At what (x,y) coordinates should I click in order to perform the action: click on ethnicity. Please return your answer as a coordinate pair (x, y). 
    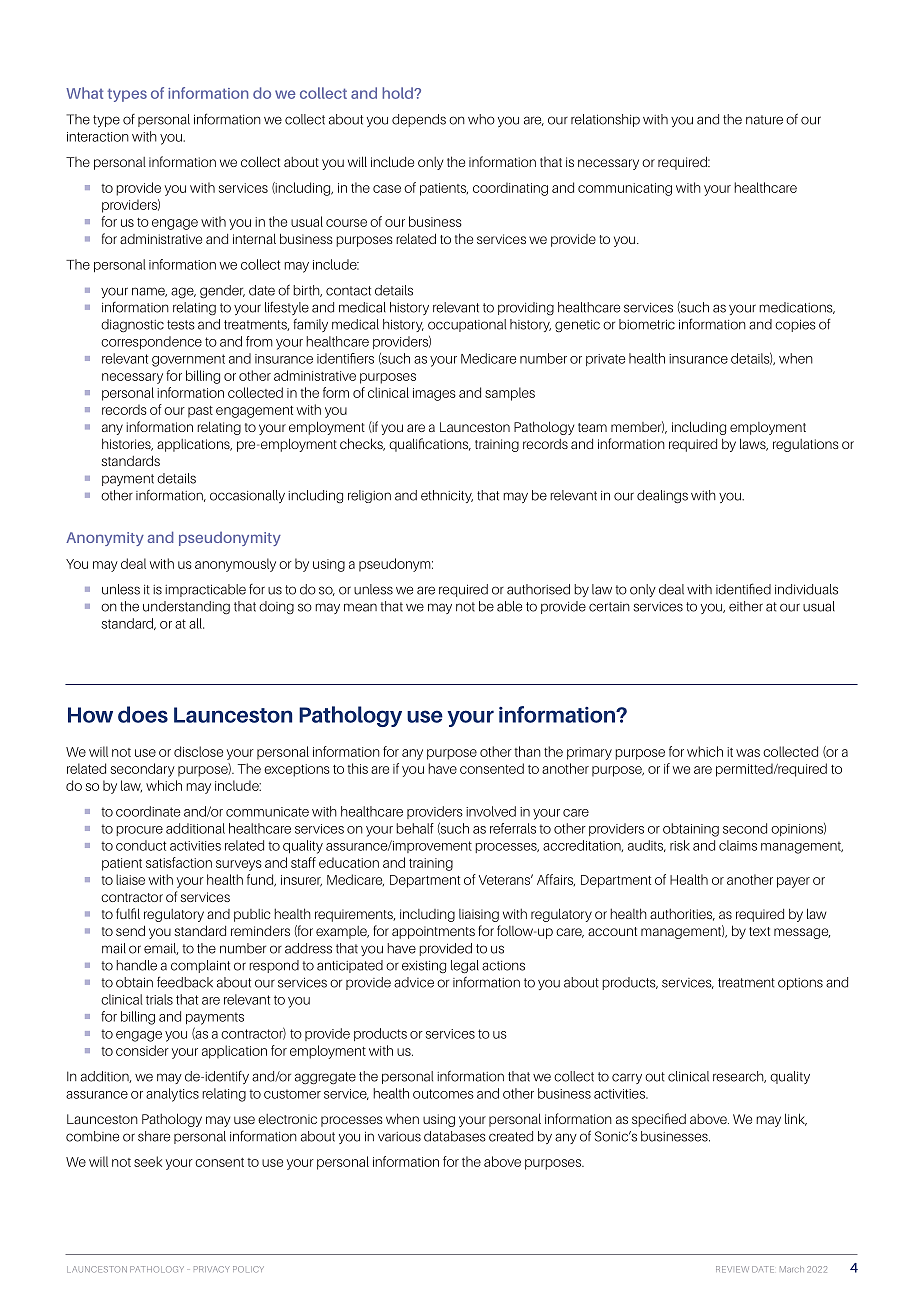
    Looking at the image, I should click on (447, 496).
